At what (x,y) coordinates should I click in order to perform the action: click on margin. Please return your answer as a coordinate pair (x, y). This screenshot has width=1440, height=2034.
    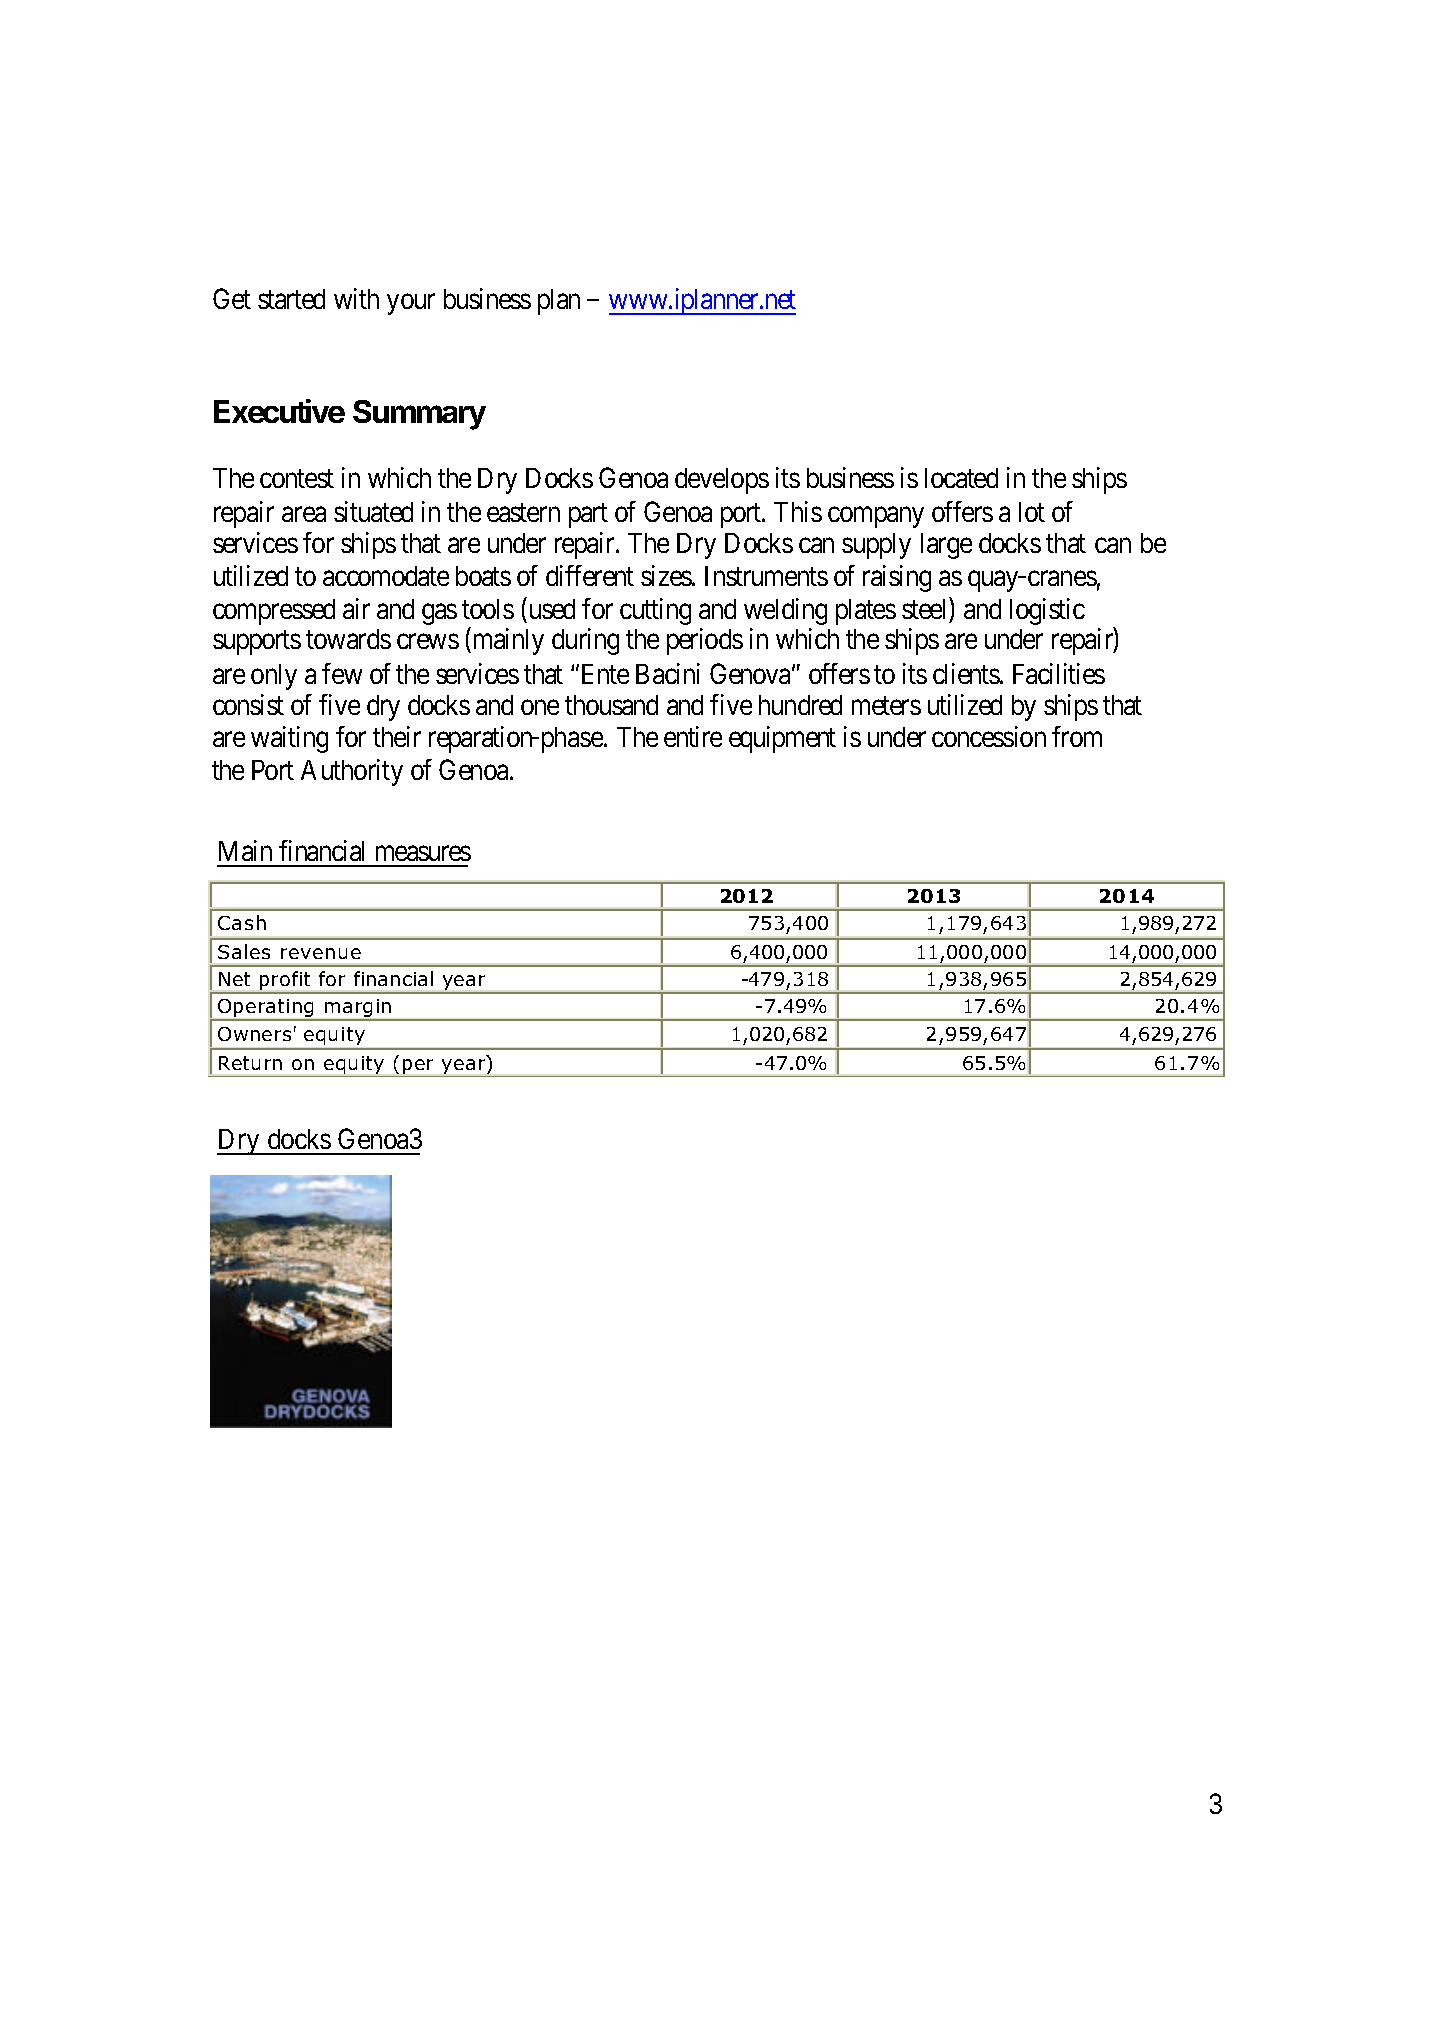
    Looking at the image, I should click on (358, 1009).
